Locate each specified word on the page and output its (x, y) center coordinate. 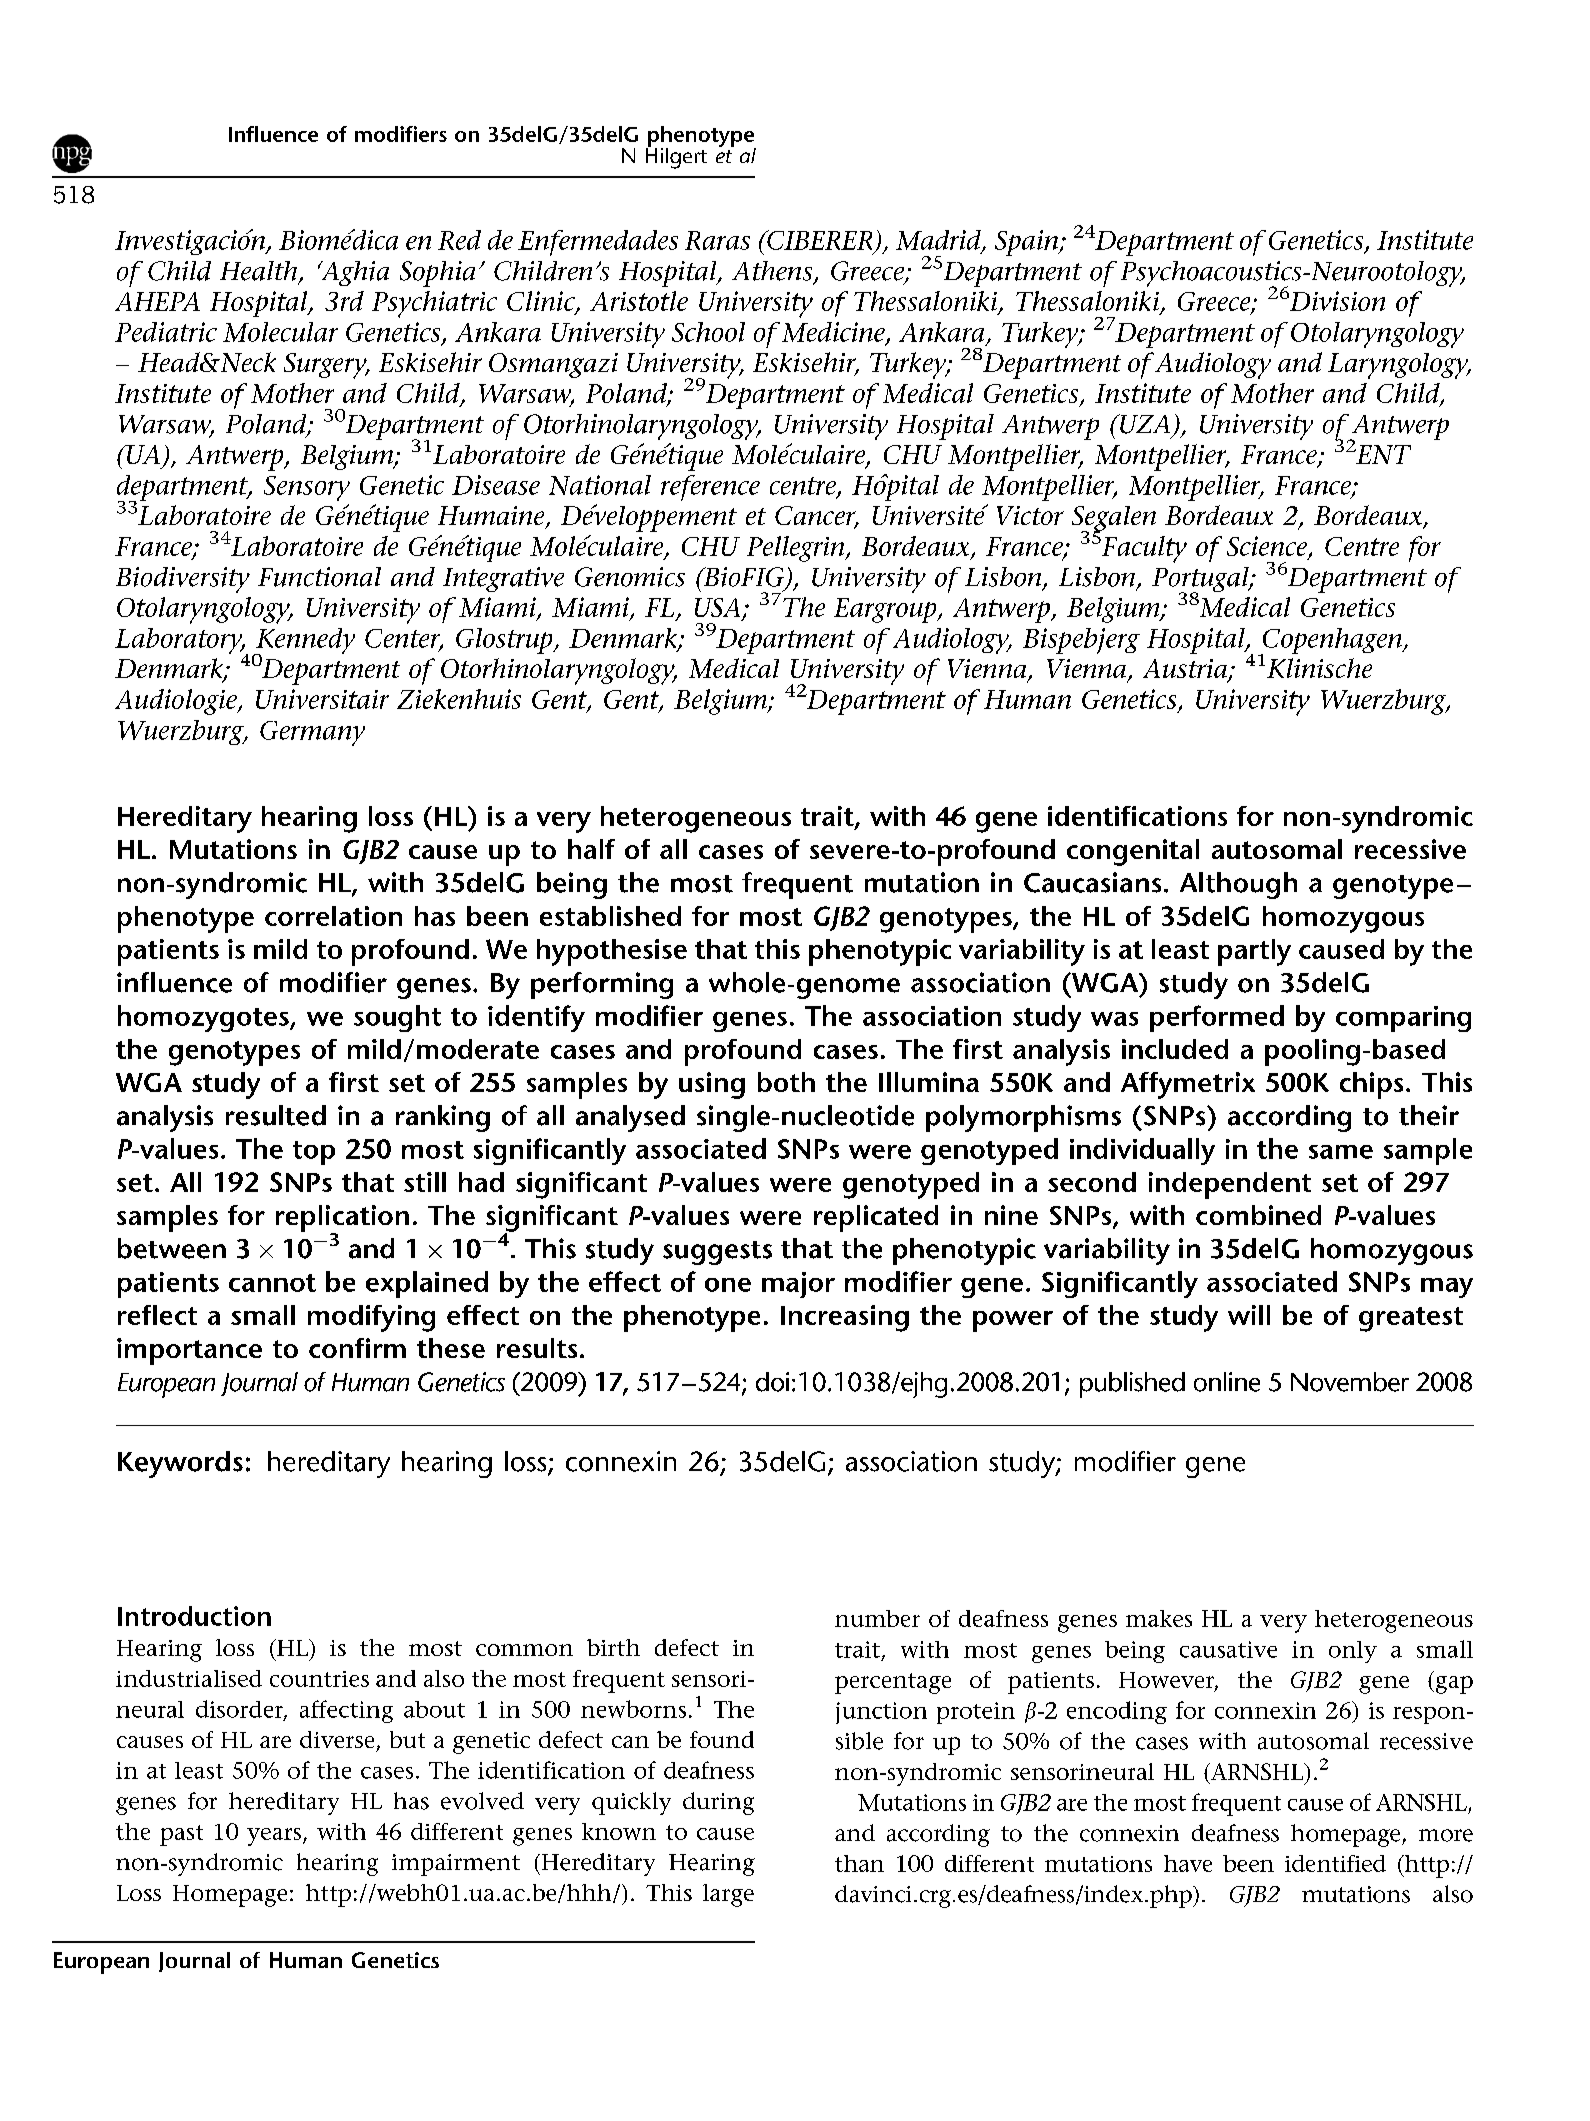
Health (260, 272)
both (786, 1082)
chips (1371, 1085)
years (275, 1837)
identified (1335, 1863)
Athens (773, 272)
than (859, 1863)
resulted (276, 1115)
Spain (1027, 243)
